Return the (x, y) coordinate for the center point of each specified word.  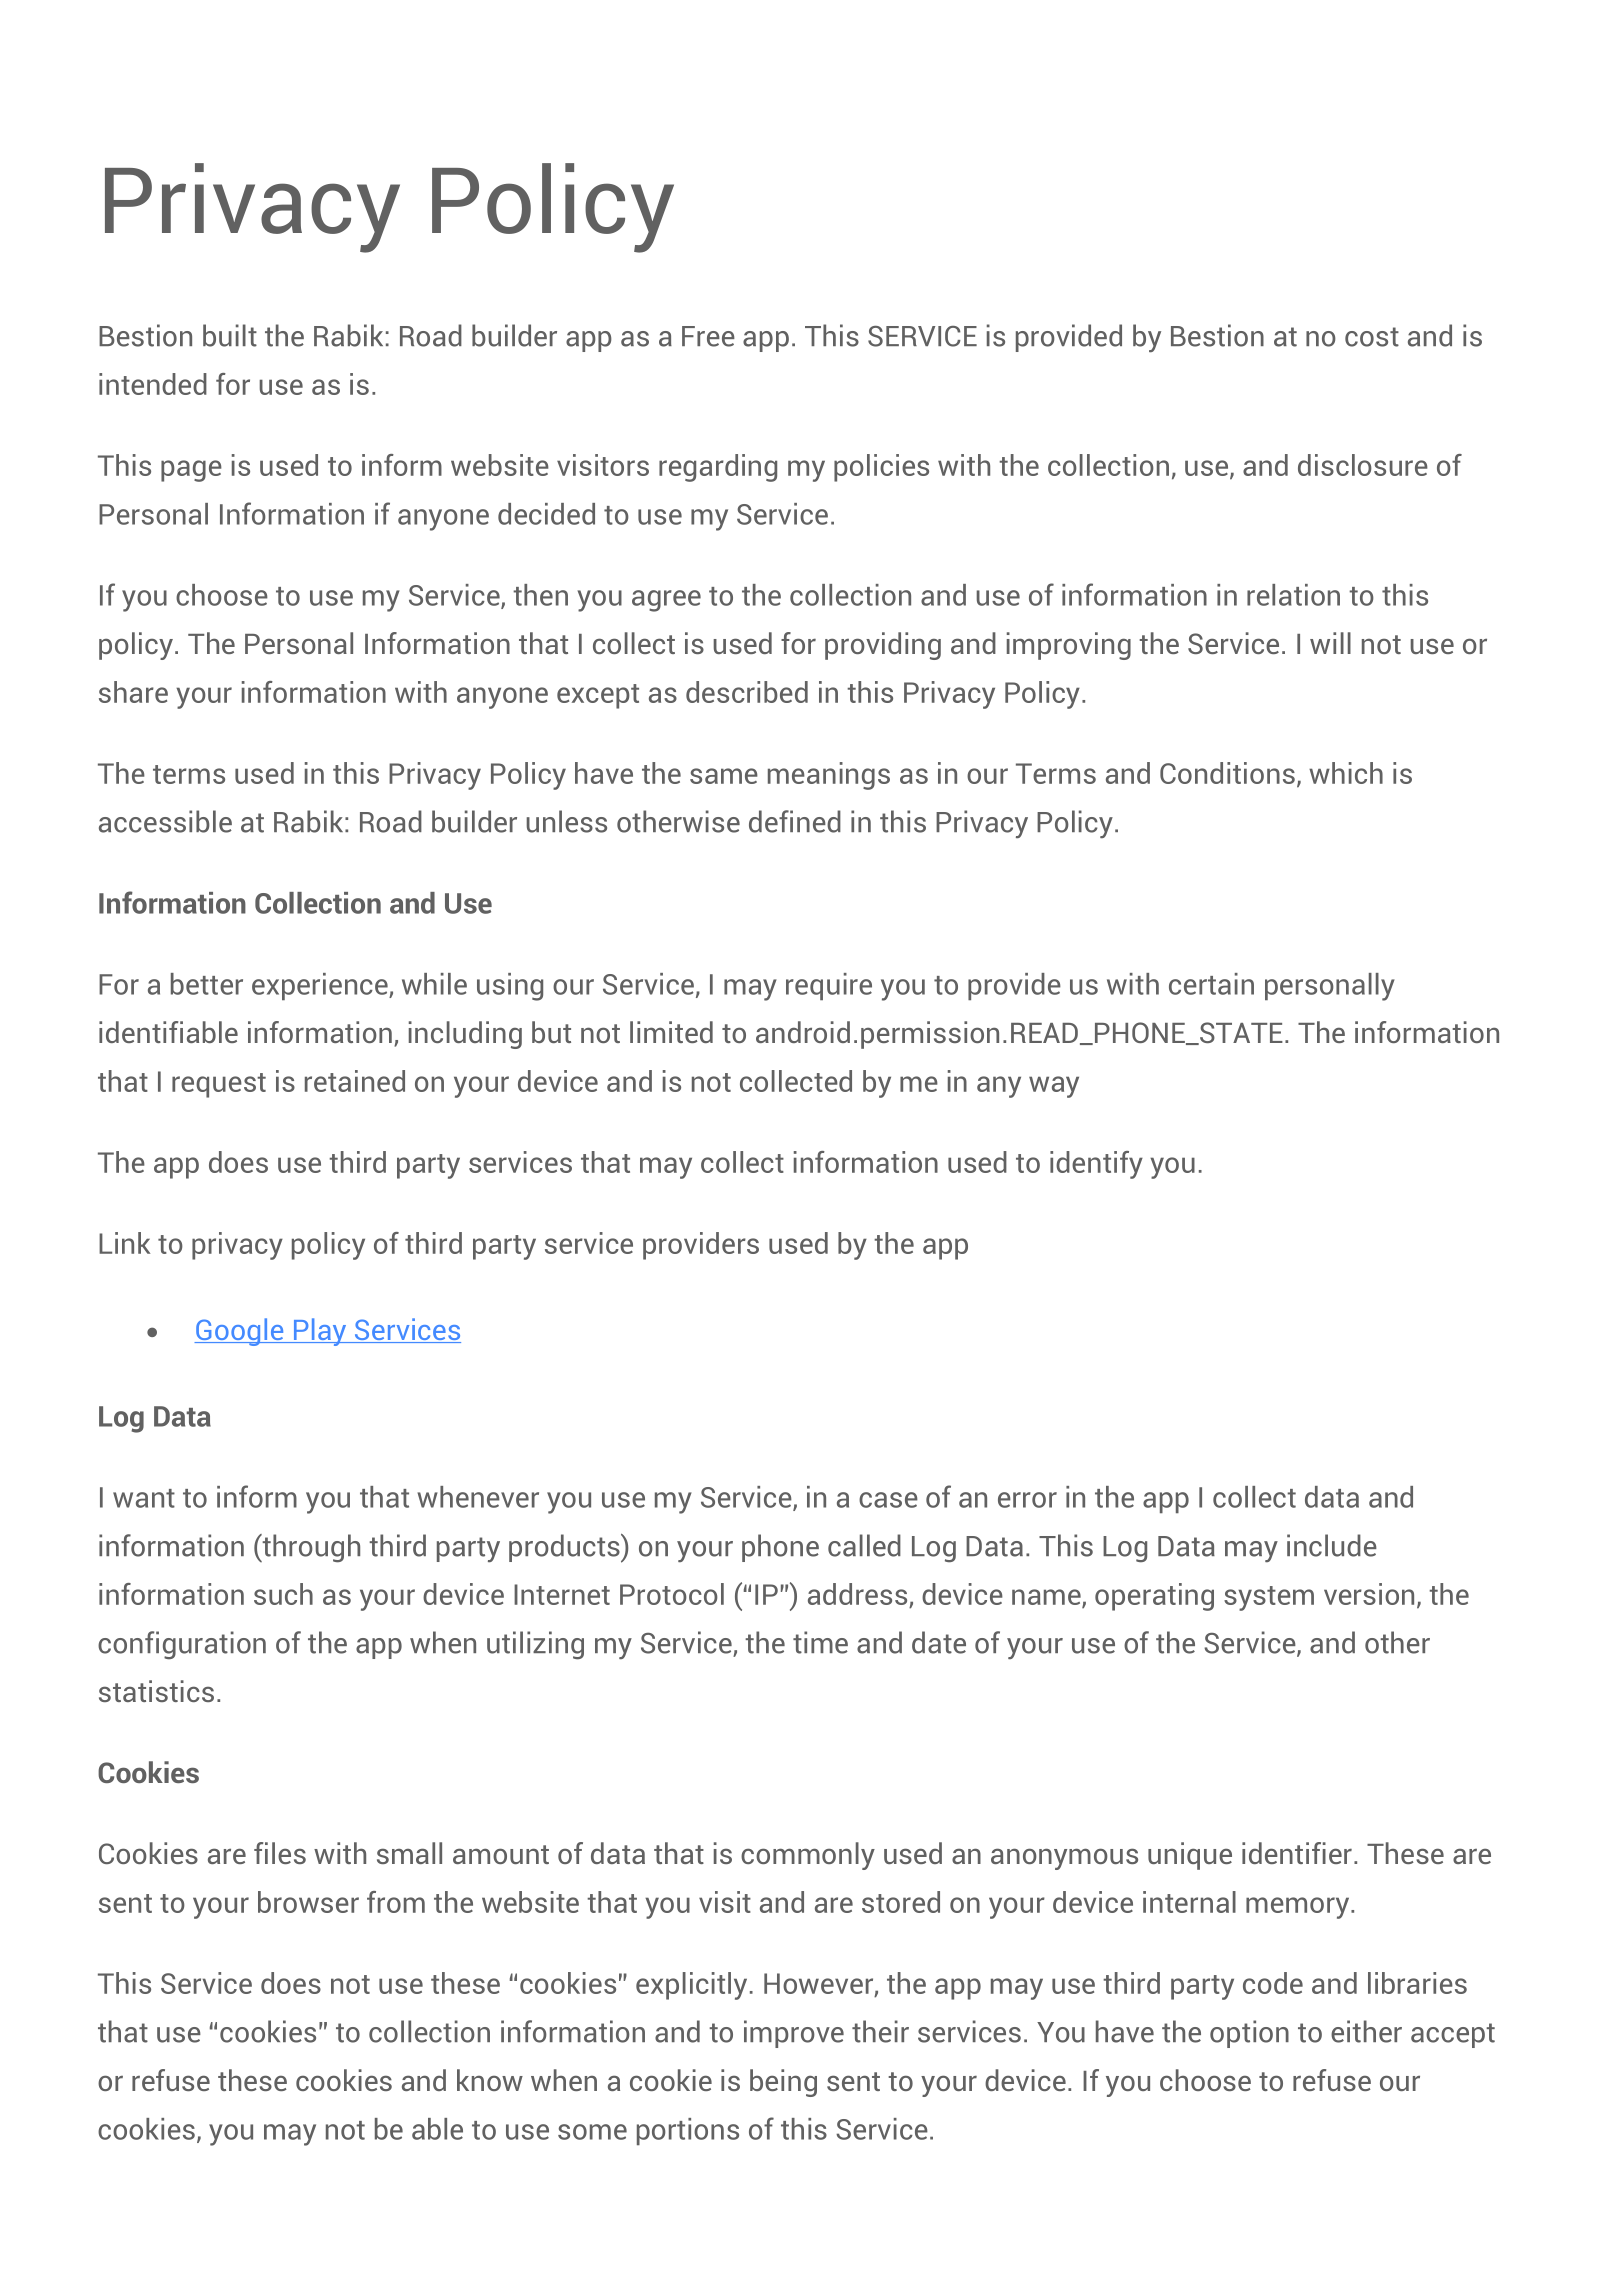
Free (708, 336)
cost (1372, 337)
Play (320, 1332)
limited (671, 1032)
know (490, 2080)
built (230, 335)
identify (1096, 1165)
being (783, 2083)
